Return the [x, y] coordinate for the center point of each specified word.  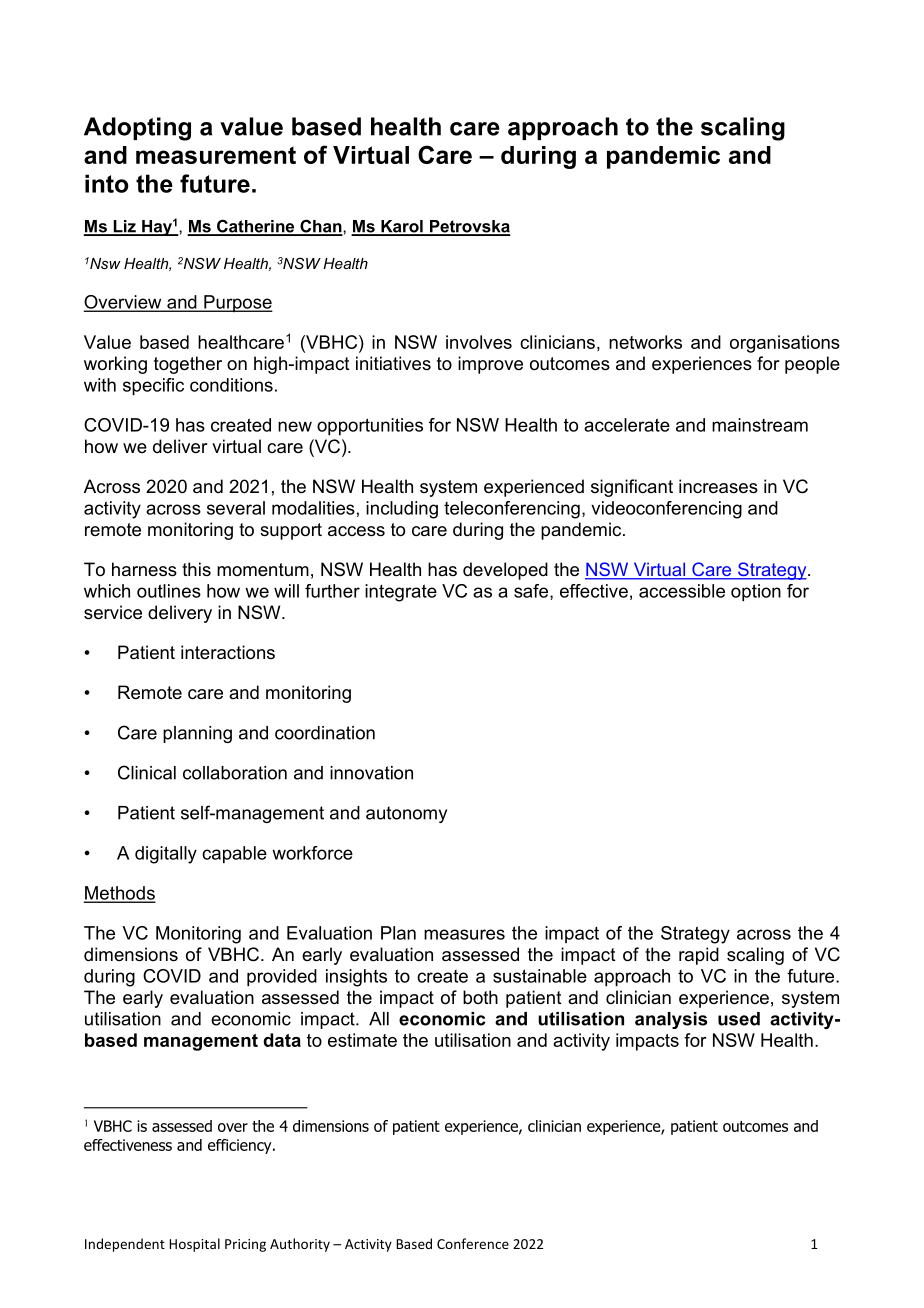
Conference [473, 1243]
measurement [216, 155]
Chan [321, 227]
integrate [401, 593]
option [756, 593]
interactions [228, 652]
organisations [785, 344]
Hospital [194, 1245]
